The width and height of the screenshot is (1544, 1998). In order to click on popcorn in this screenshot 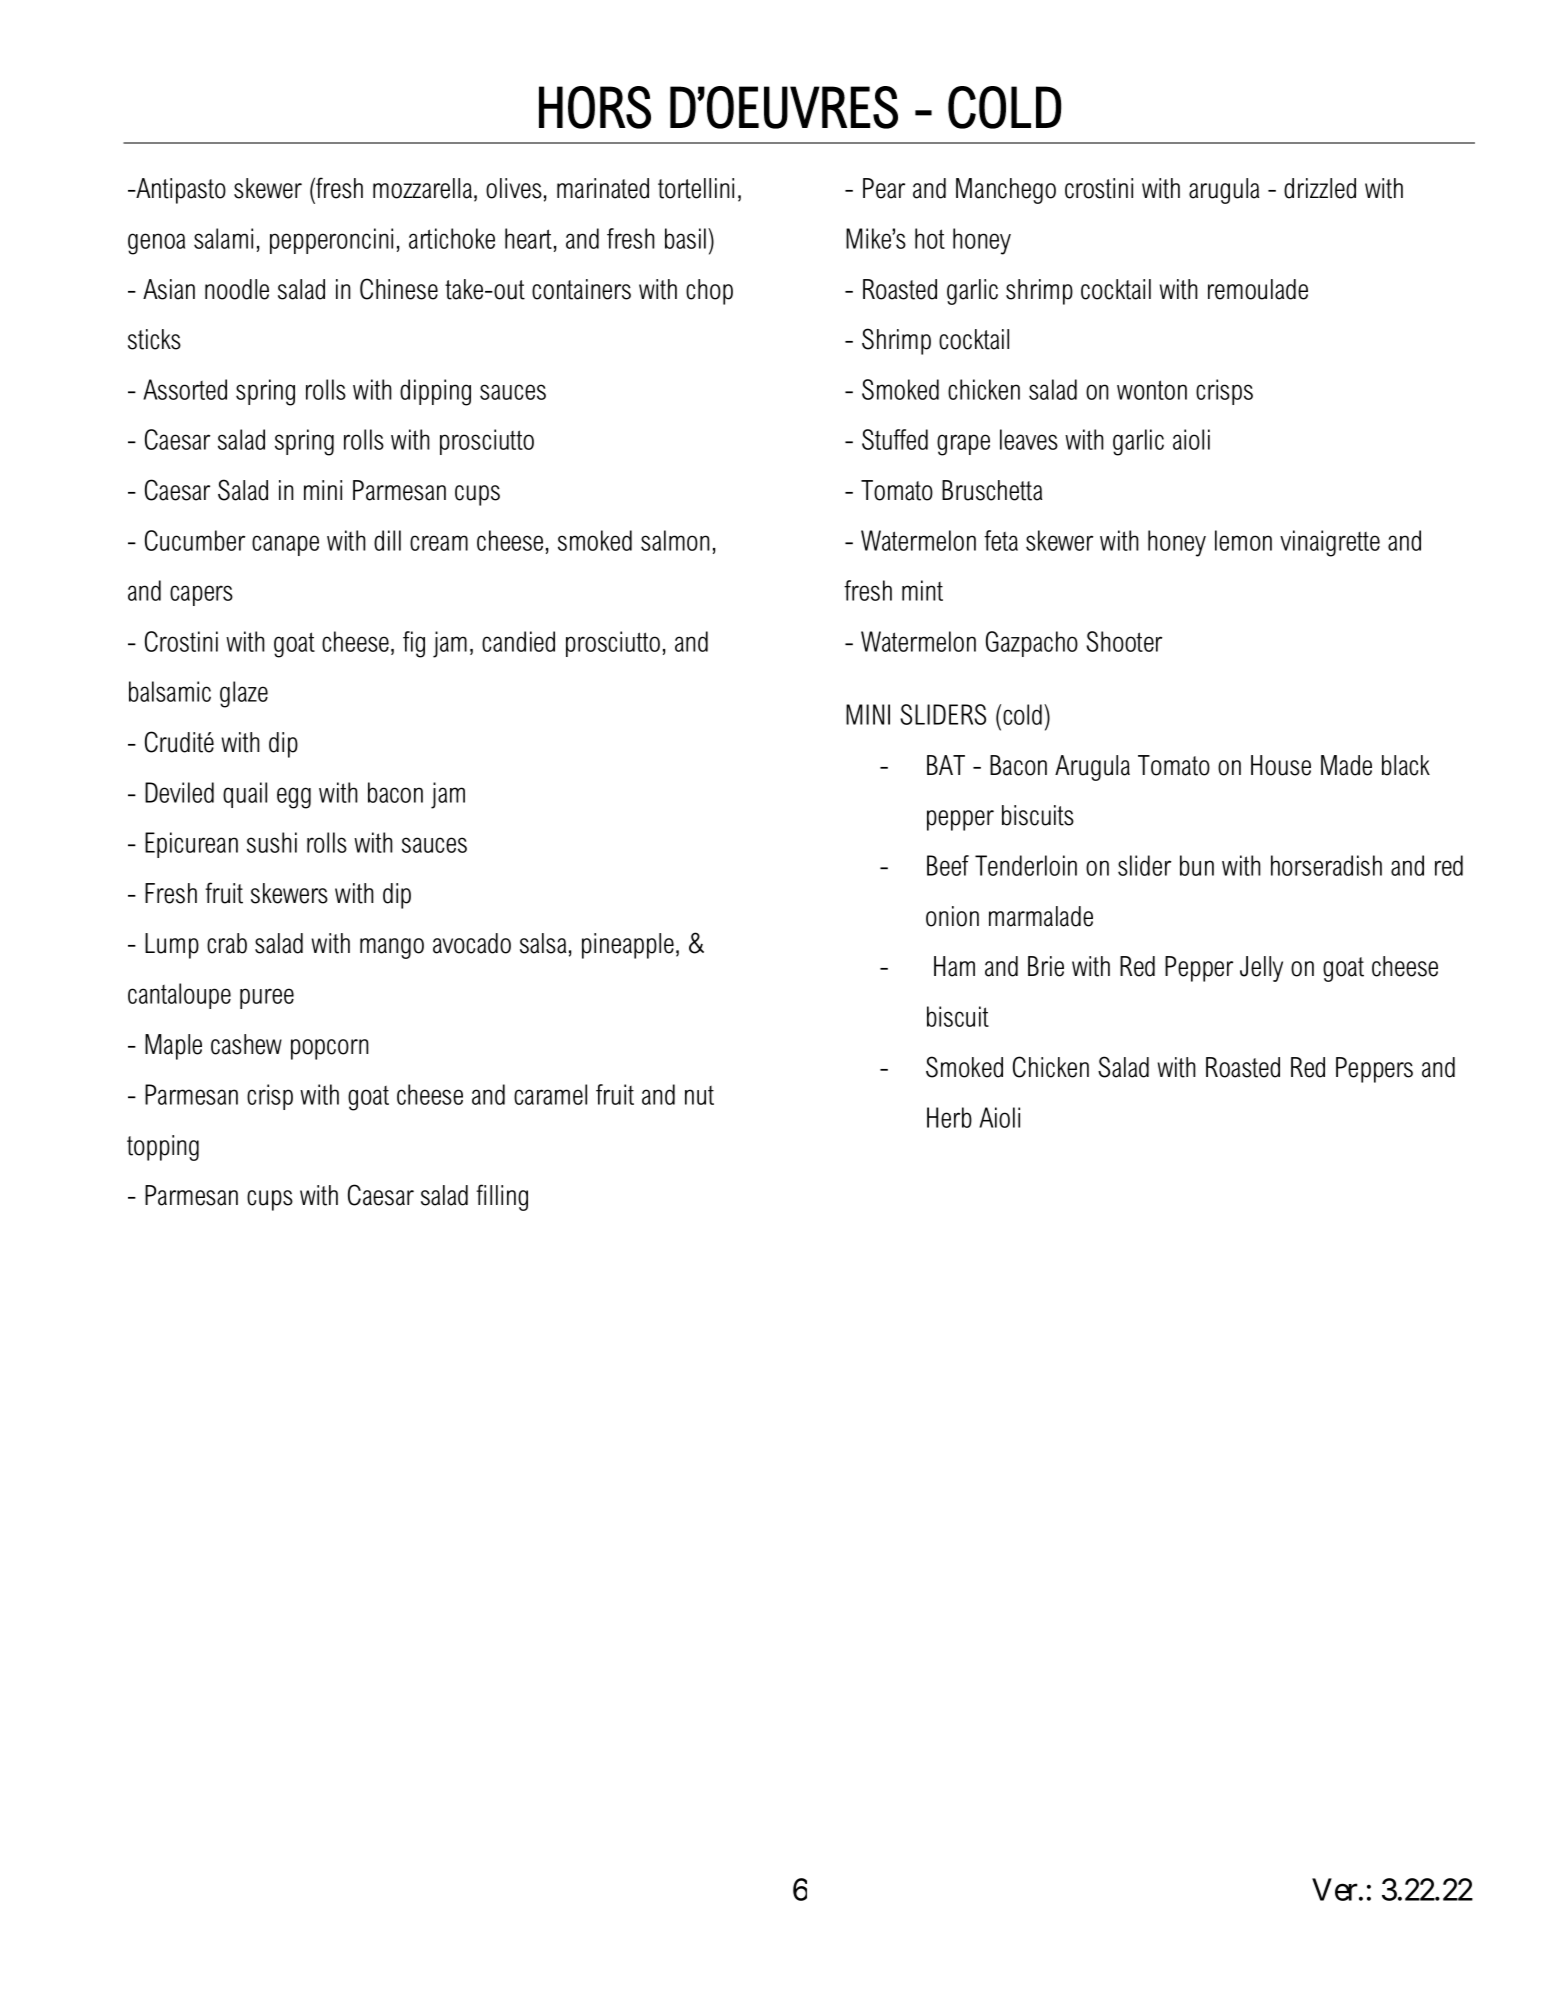, I will do `click(330, 1049)`.
